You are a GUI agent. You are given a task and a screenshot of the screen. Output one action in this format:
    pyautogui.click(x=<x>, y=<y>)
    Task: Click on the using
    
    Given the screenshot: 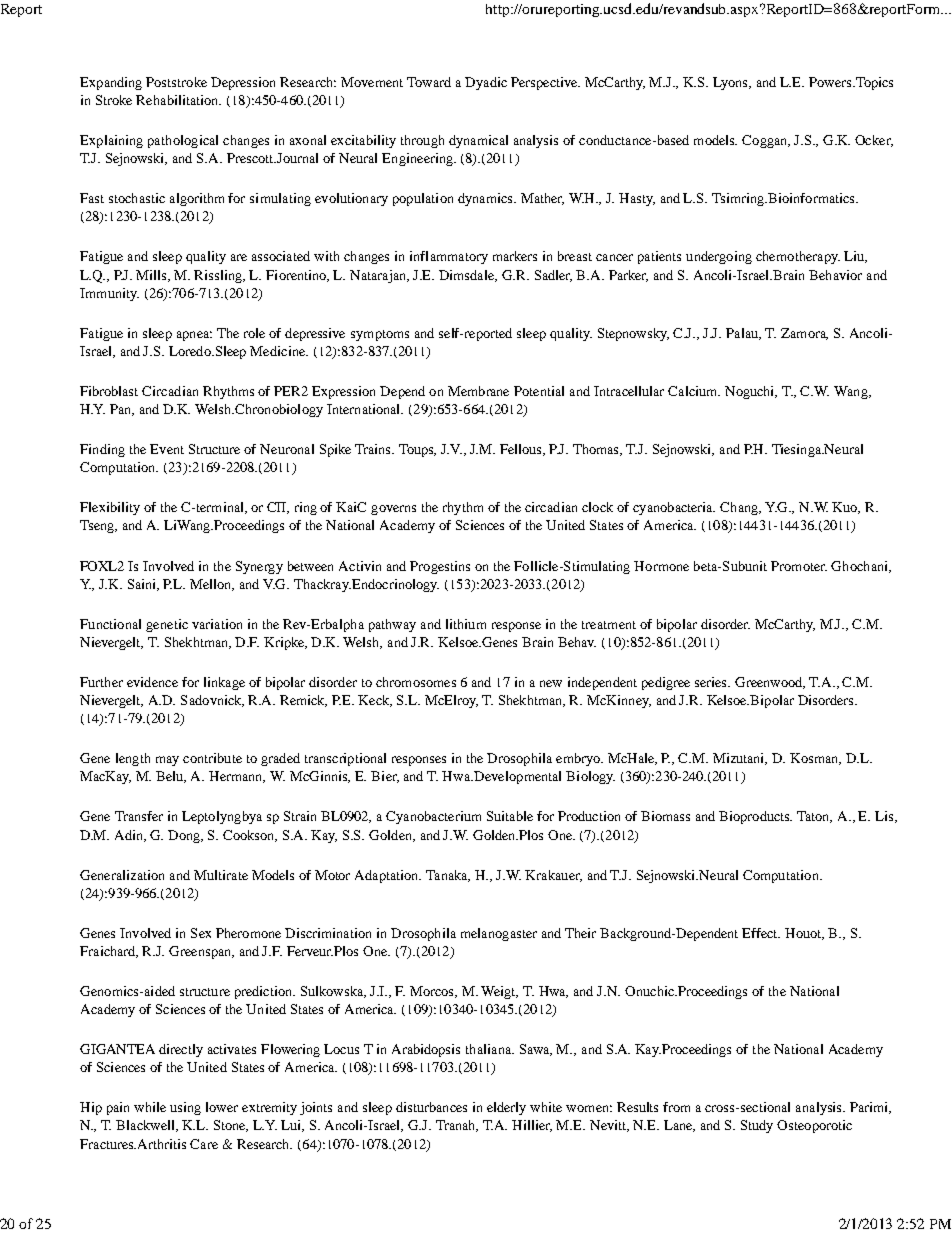 What is the action you would take?
    pyautogui.click(x=185, y=1108)
